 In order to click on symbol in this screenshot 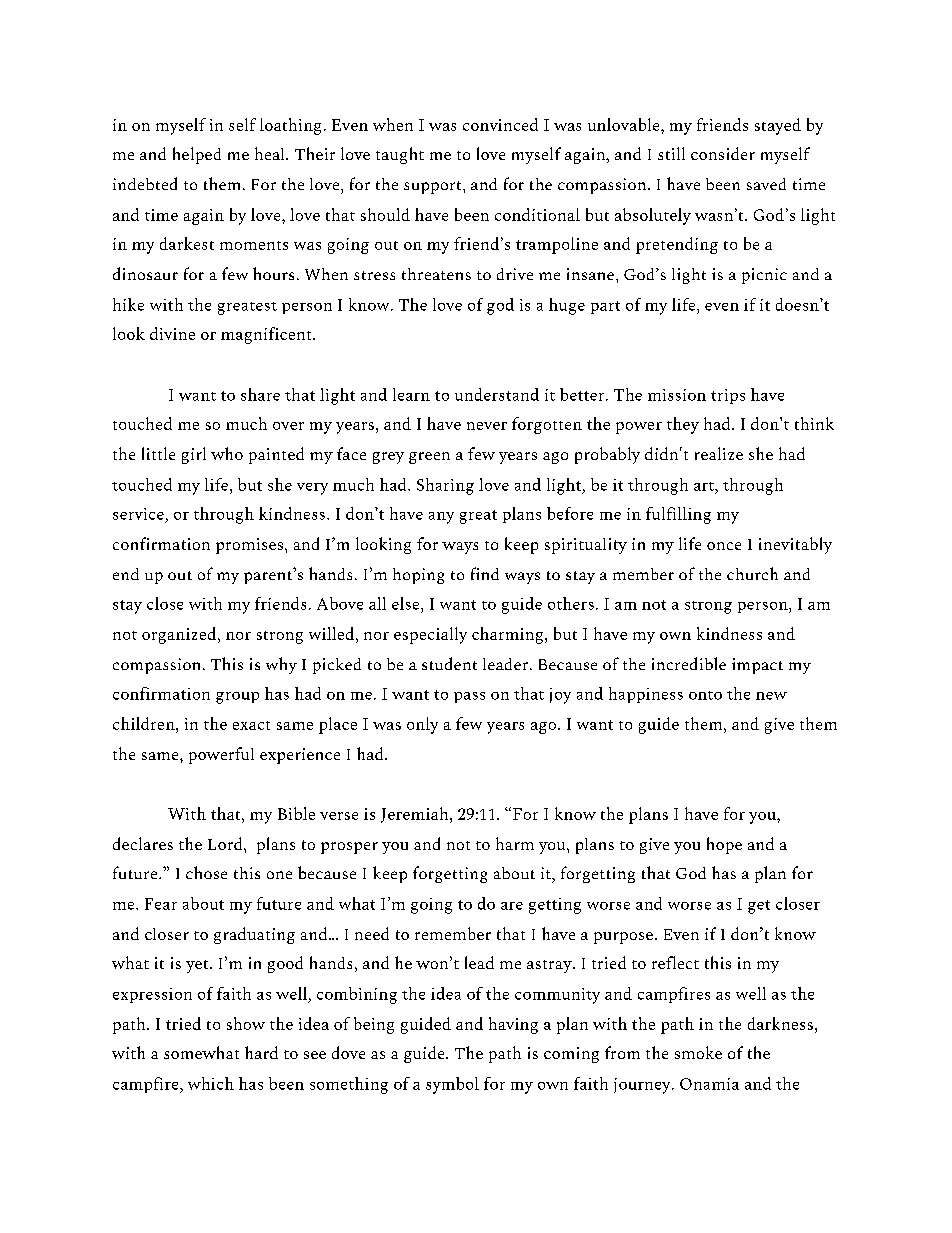, I will do `click(452, 1085)`.
